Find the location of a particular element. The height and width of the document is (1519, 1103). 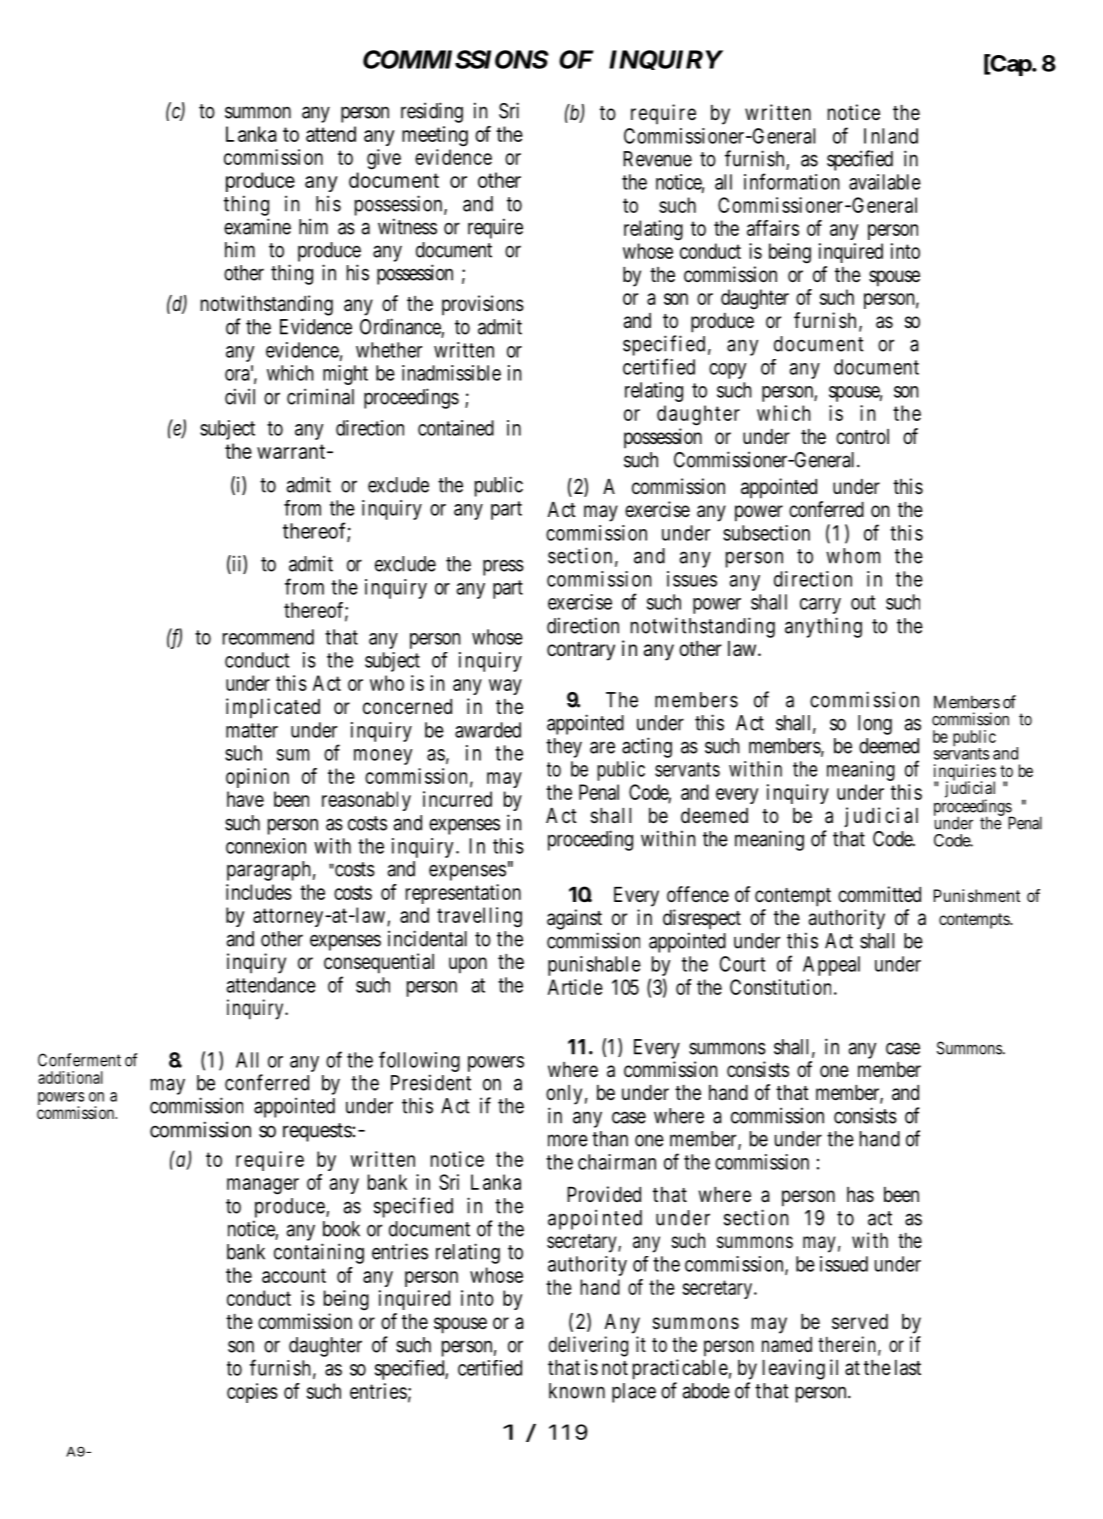

copies is located at coordinates (252, 1393).
